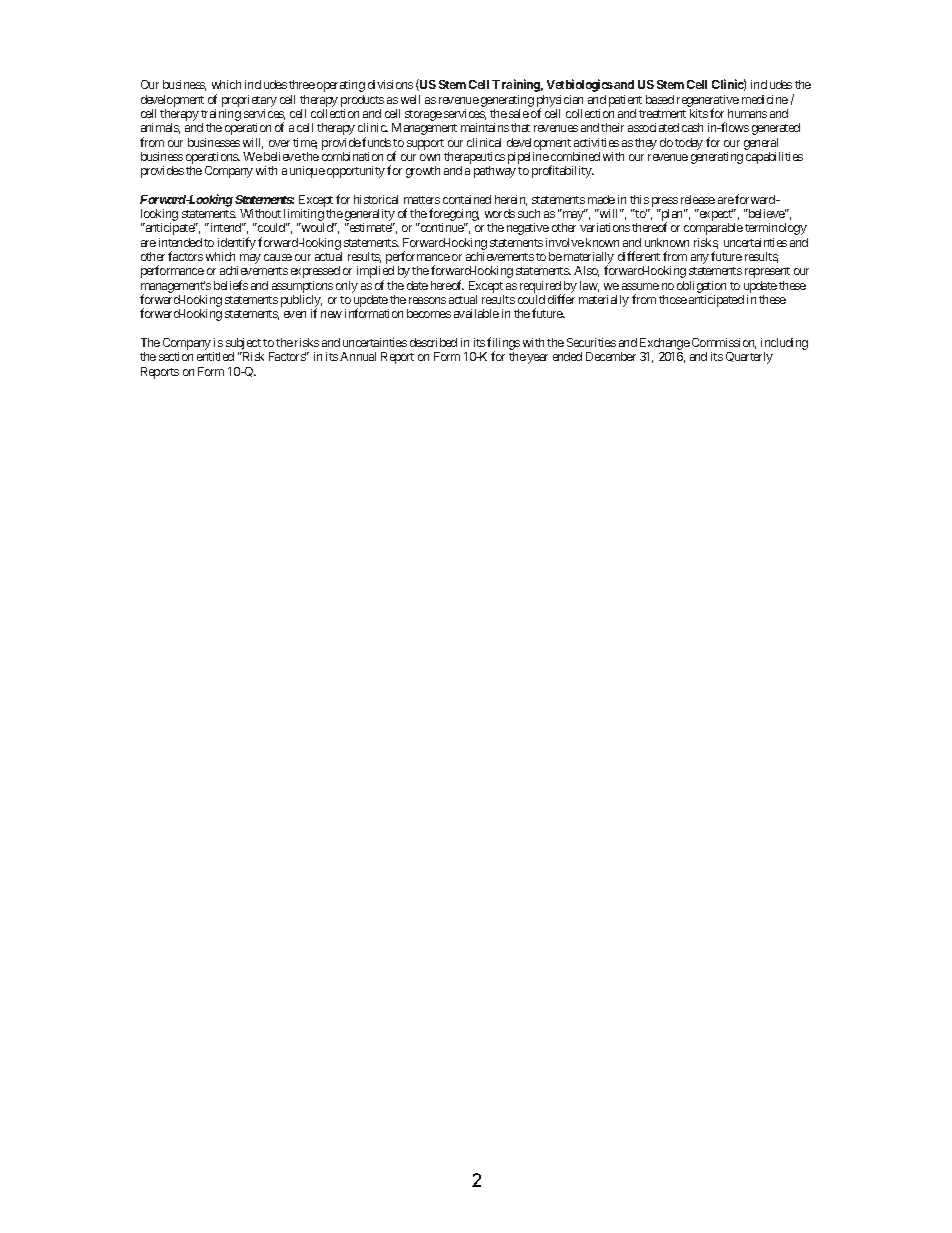  I want to click on foregoing, so click(454, 216).
